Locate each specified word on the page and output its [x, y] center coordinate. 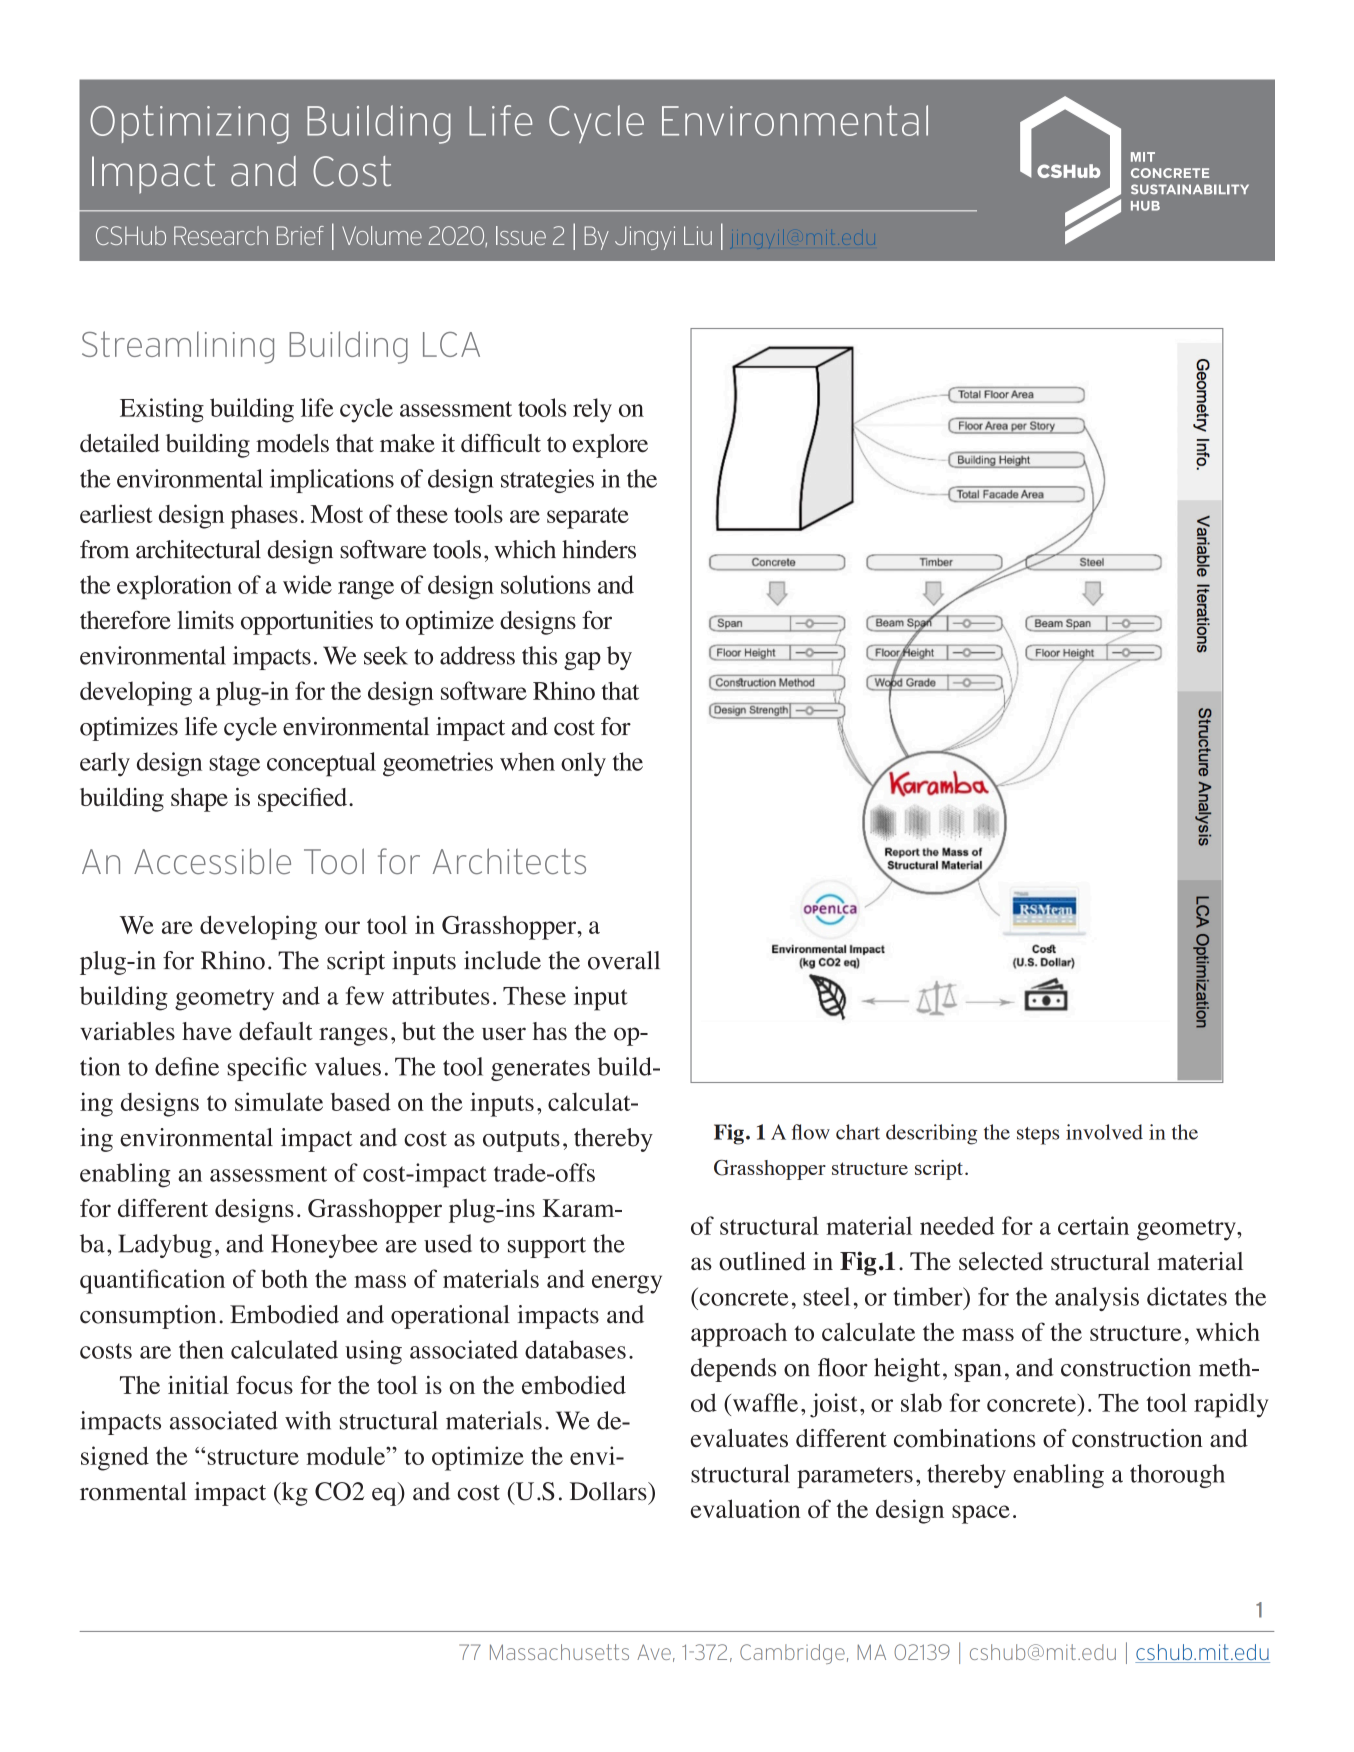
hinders [599, 549]
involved [1104, 1132]
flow [811, 1132]
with [308, 1420]
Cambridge [792, 1654]
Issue [521, 235]
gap [582, 661]
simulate [279, 1101]
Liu [698, 235]
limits [205, 620]
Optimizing [189, 124]
